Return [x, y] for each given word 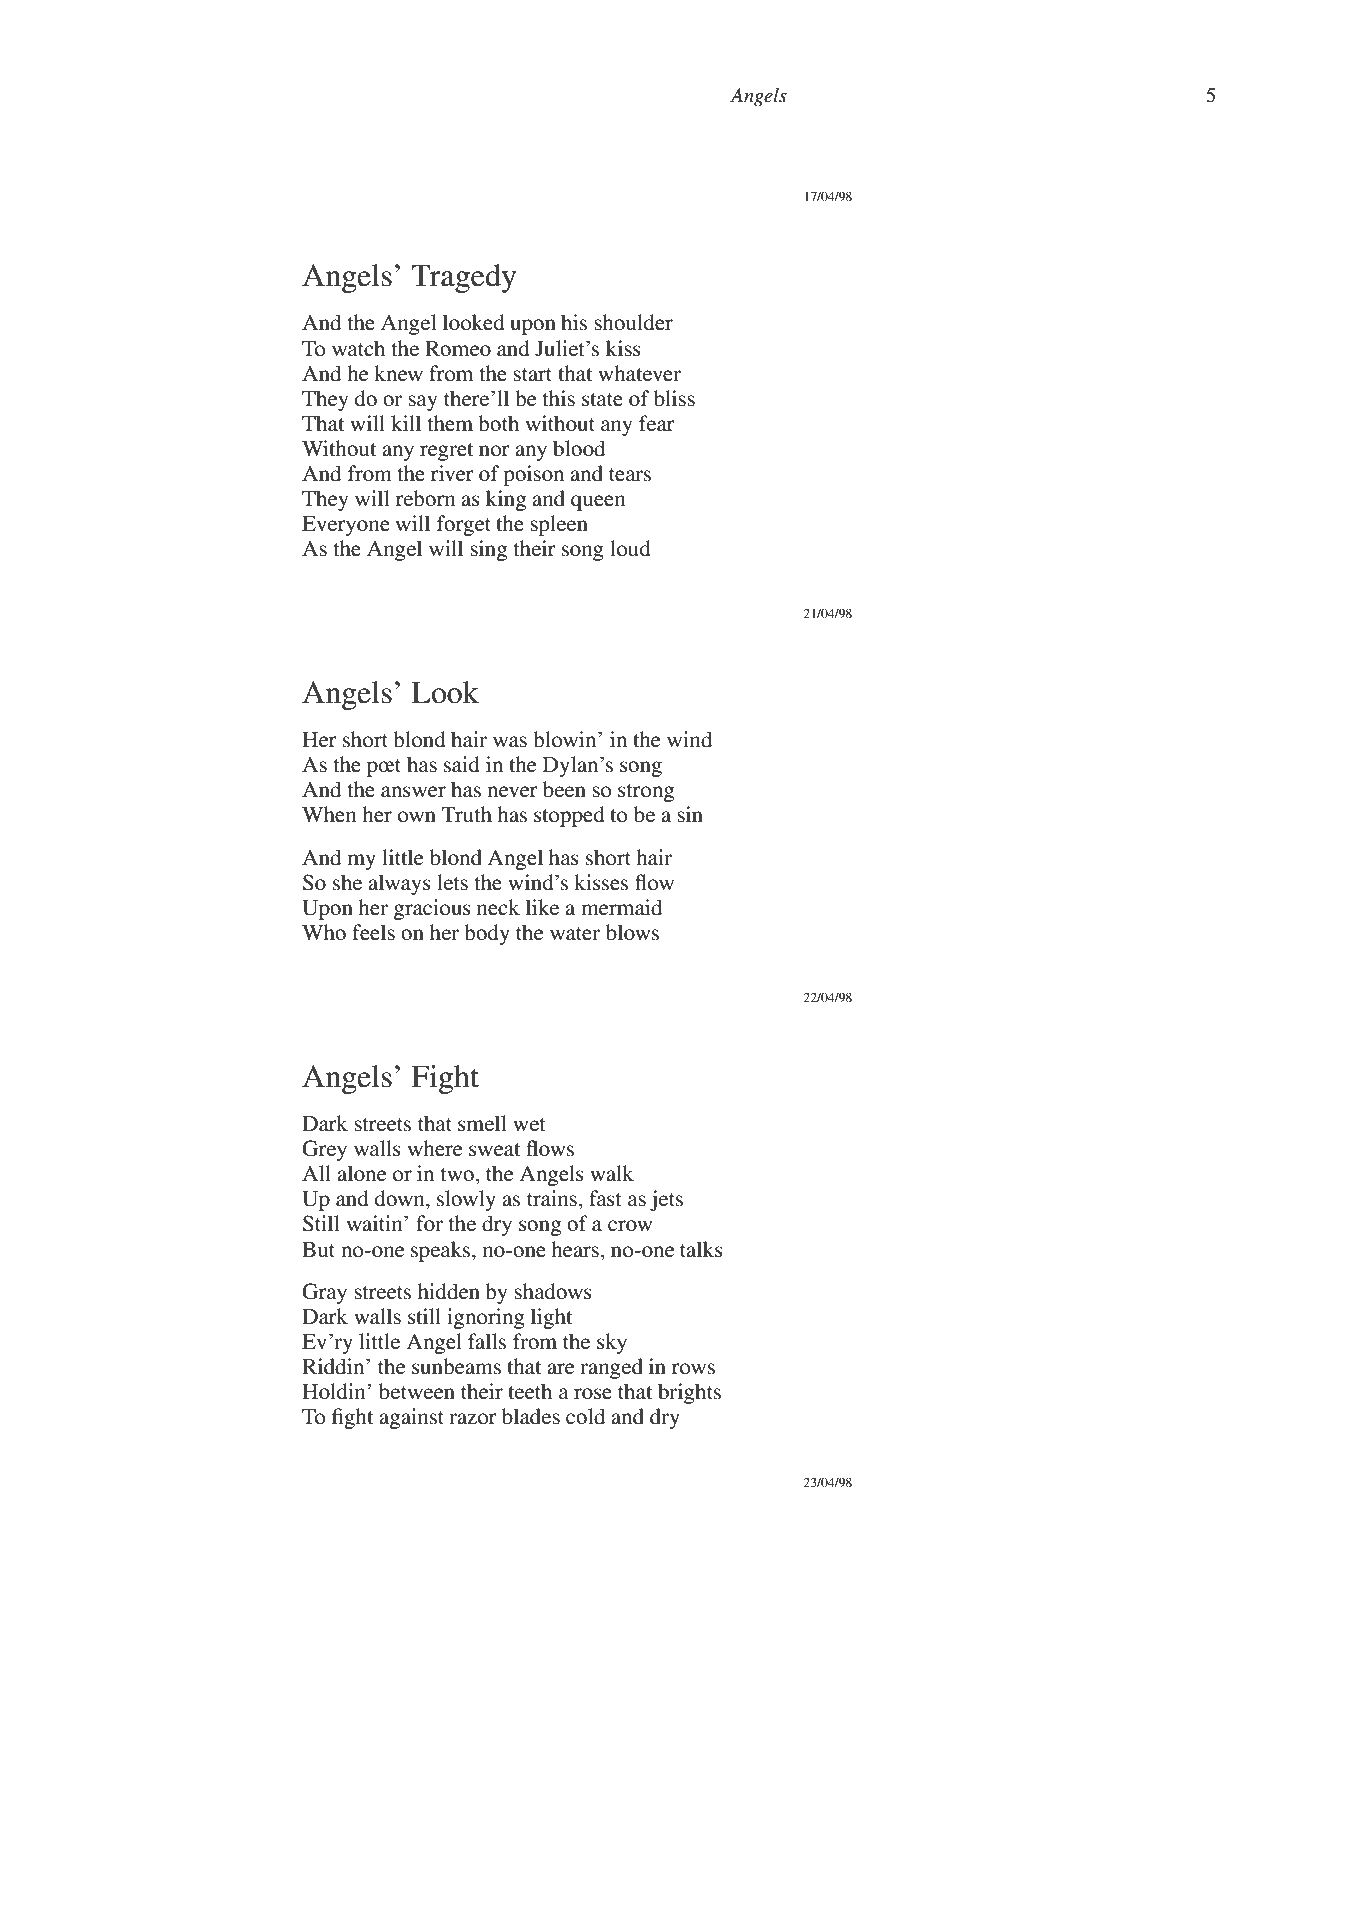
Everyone [346, 526]
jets [666, 1200]
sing [488, 550]
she [347, 882]
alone [361, 1173]
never [512, 792]
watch [358, 348]
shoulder [633, 322]
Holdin [335, 1391]
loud [630, 548]
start [532, 375]
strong [646, 793]
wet [529, 1124]
